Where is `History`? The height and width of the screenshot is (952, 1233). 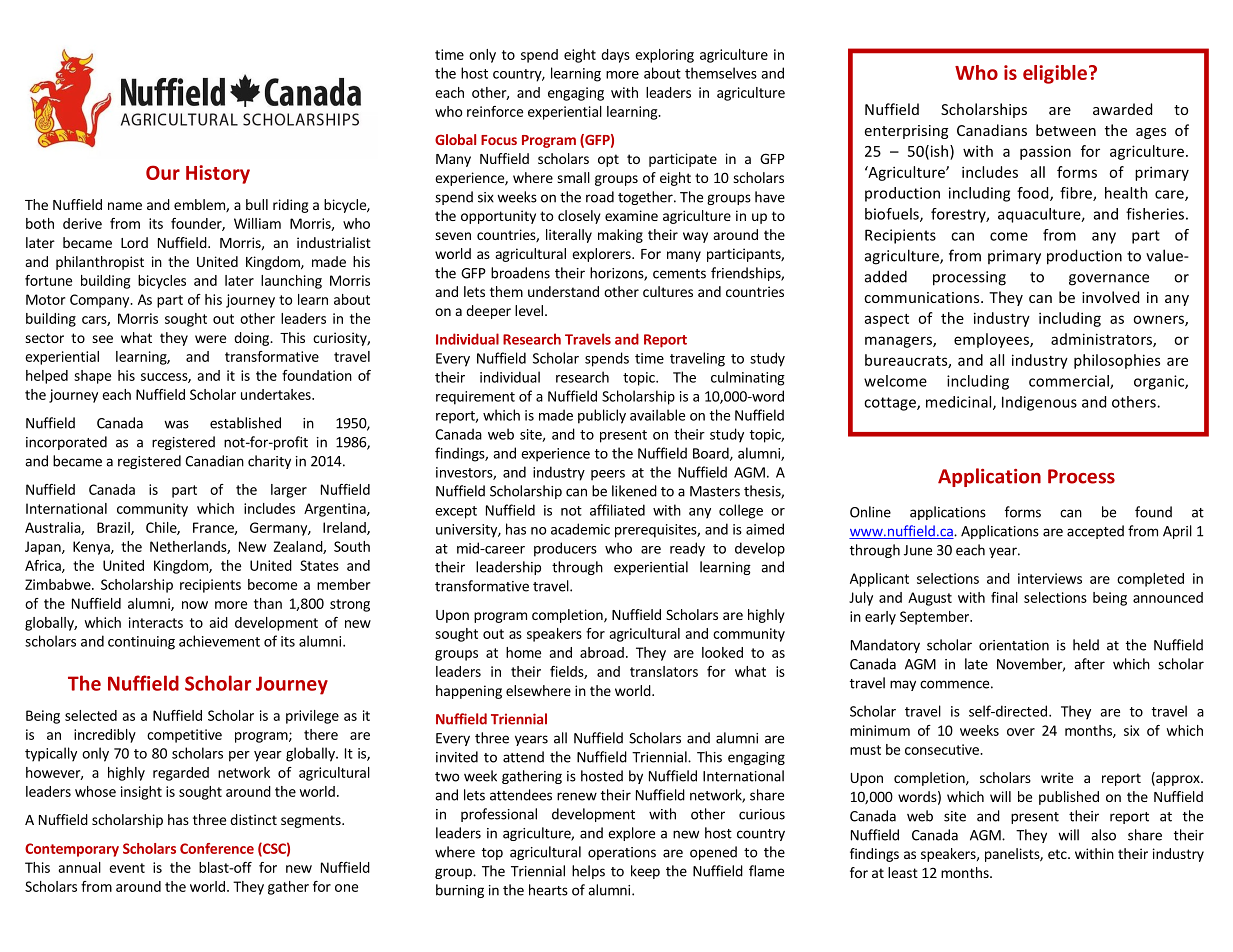 History is located at coordinates (218, 174).
